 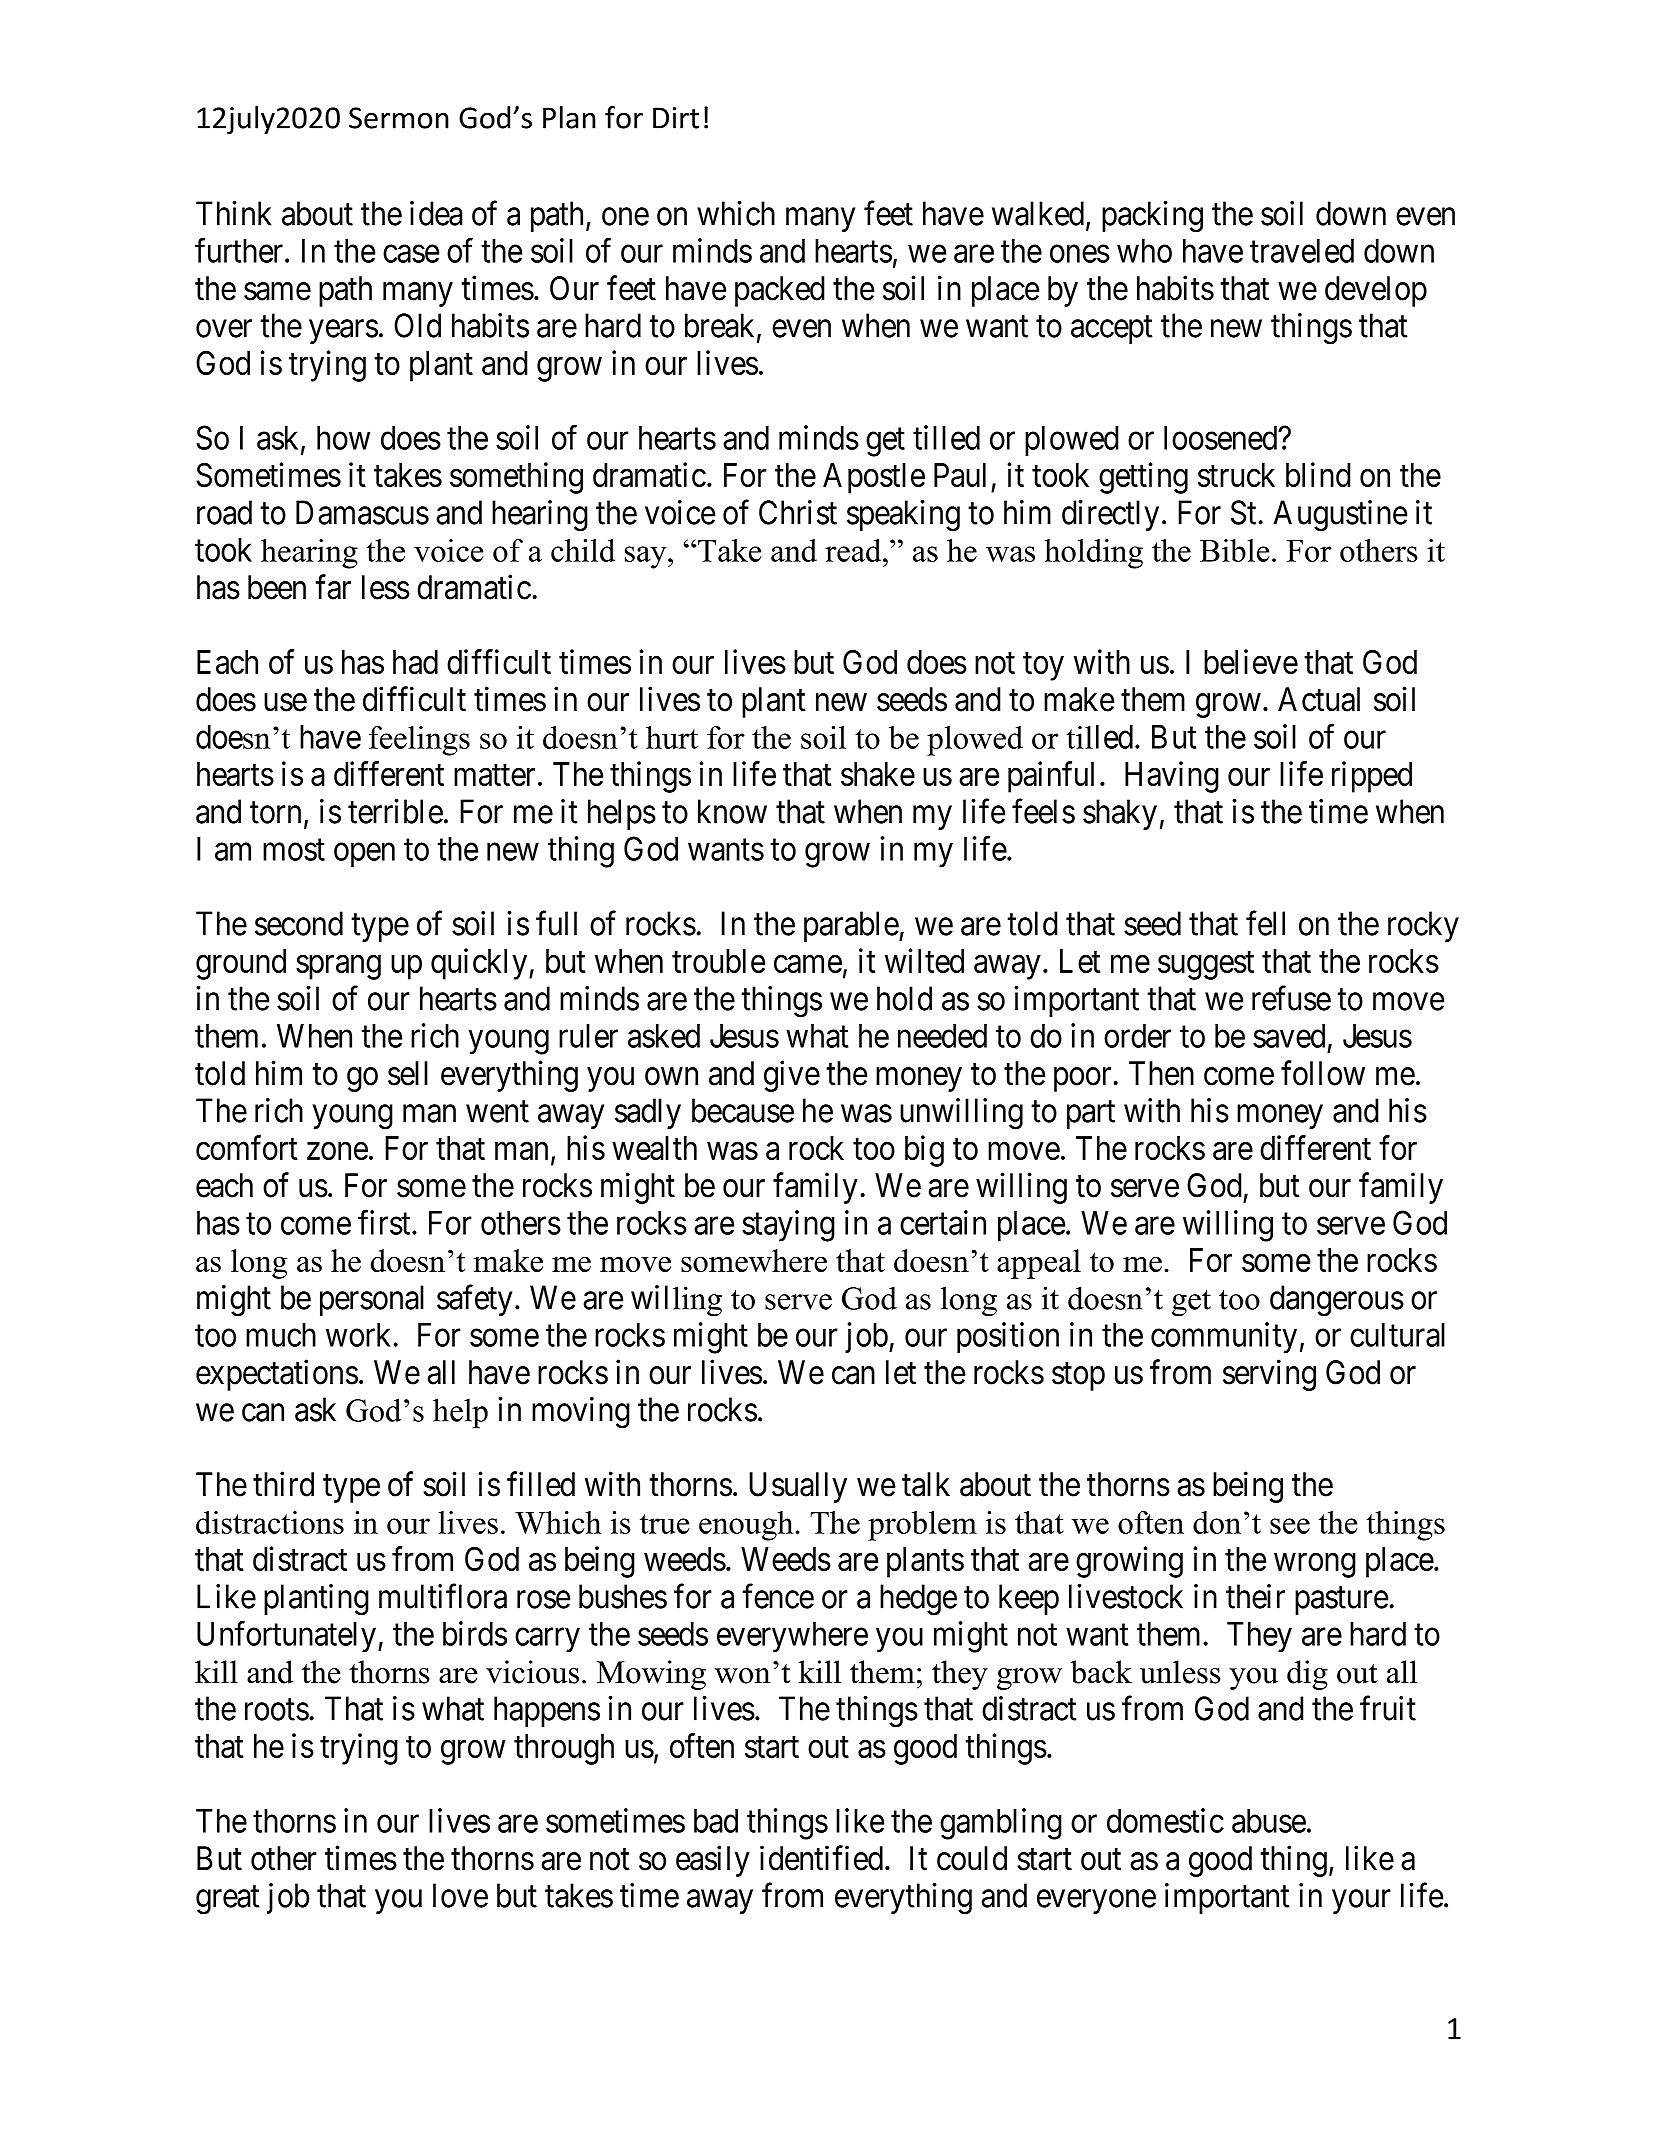 What do you see at coordinates (338, 967) in the screenshot?
I see `sprang` at bounding box center [338, 967].
